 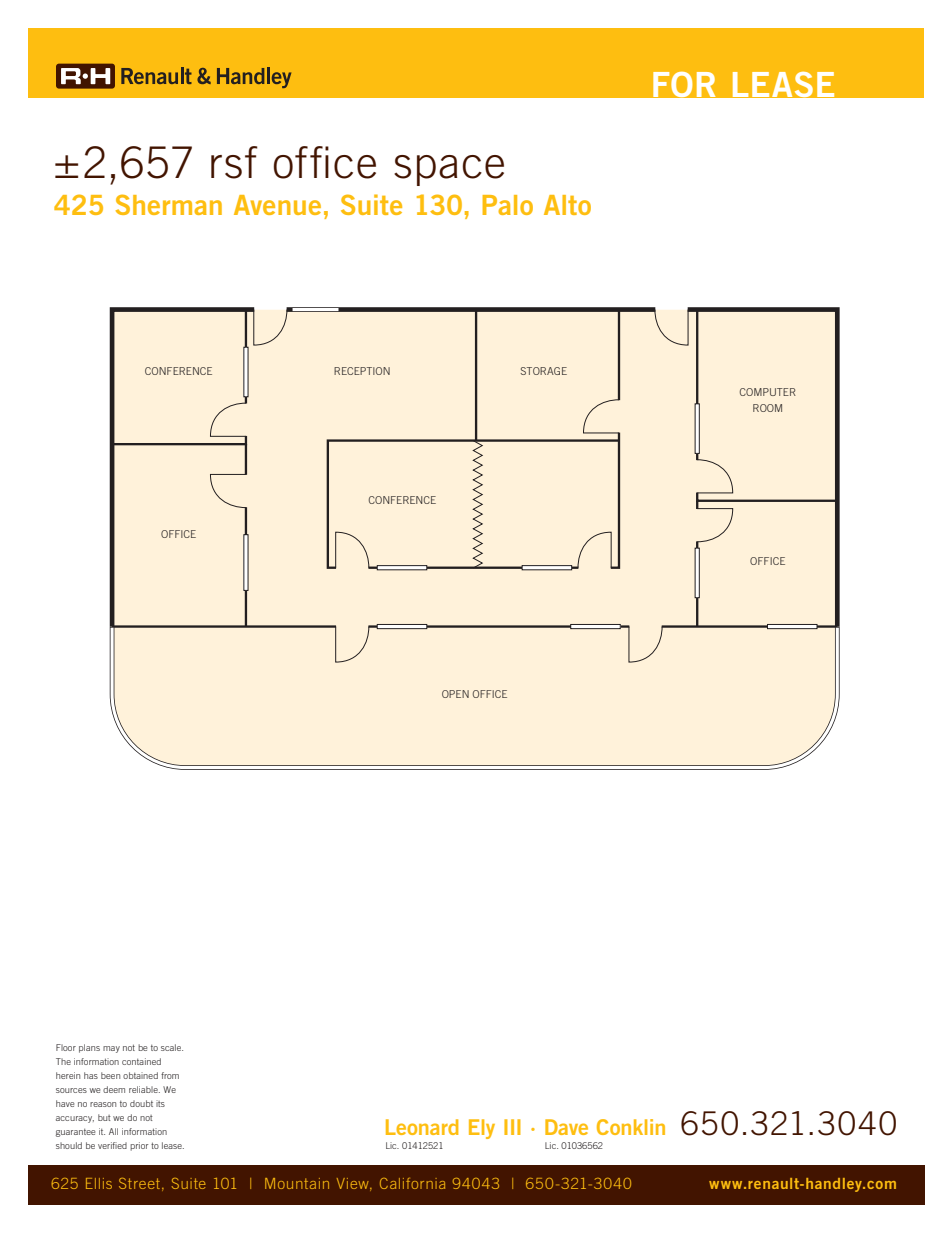 What do you see at coordinates (169, 204) in the document?
I see `Sherman` at bounding box center [169, 204].
